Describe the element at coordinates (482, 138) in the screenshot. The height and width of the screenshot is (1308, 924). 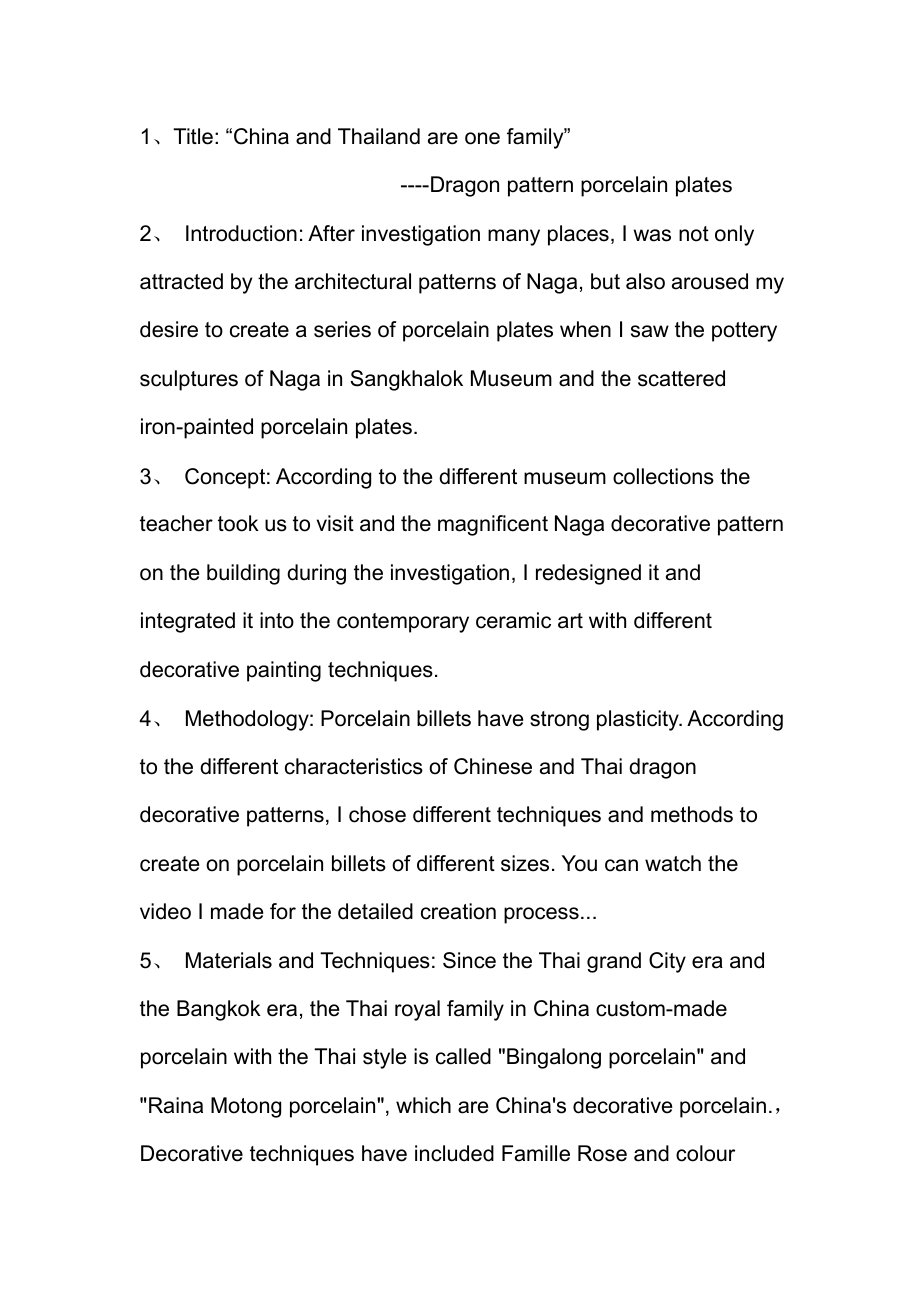
I see `one` at that location.
